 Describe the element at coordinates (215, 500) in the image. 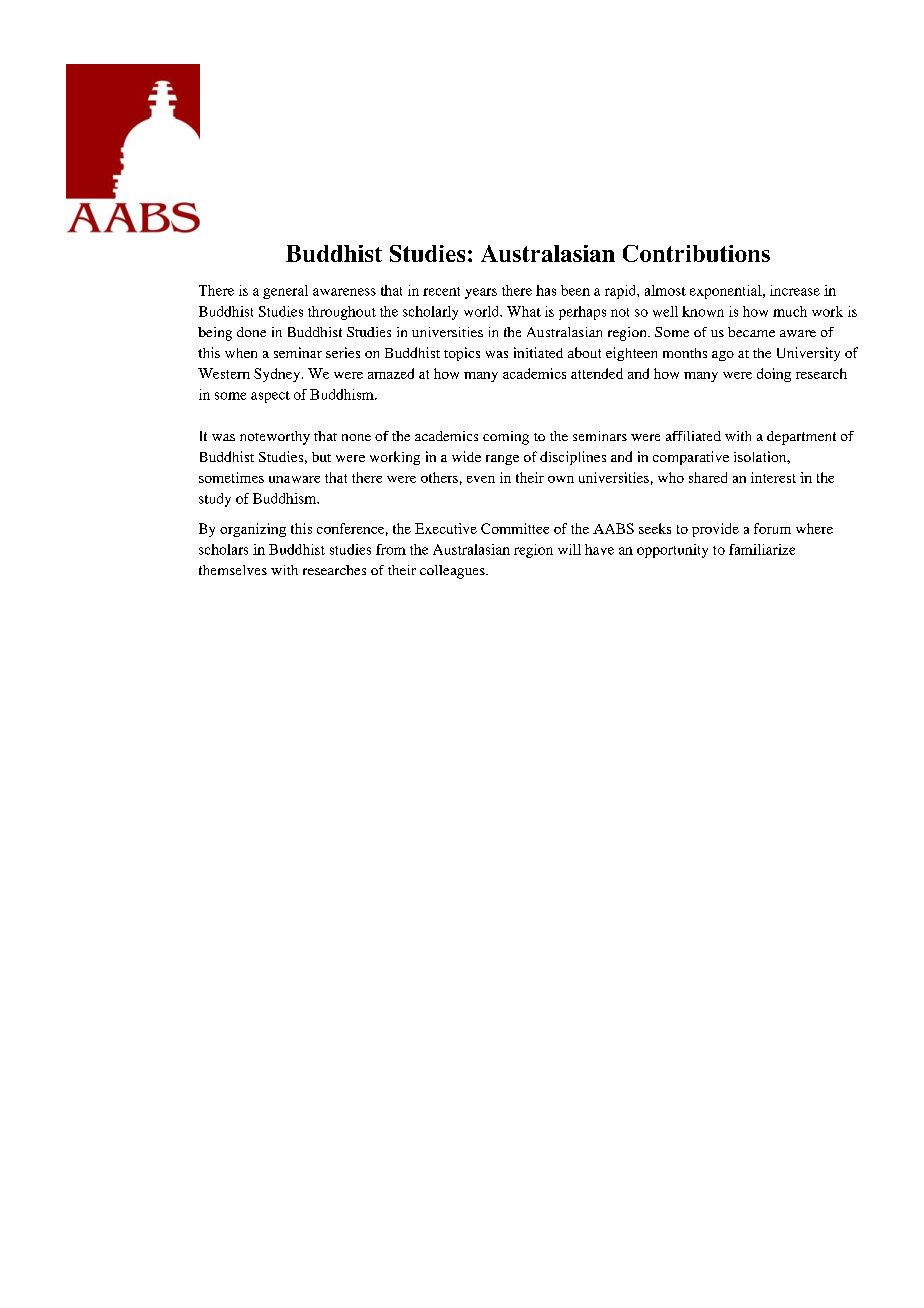

I see `study` at that location.
